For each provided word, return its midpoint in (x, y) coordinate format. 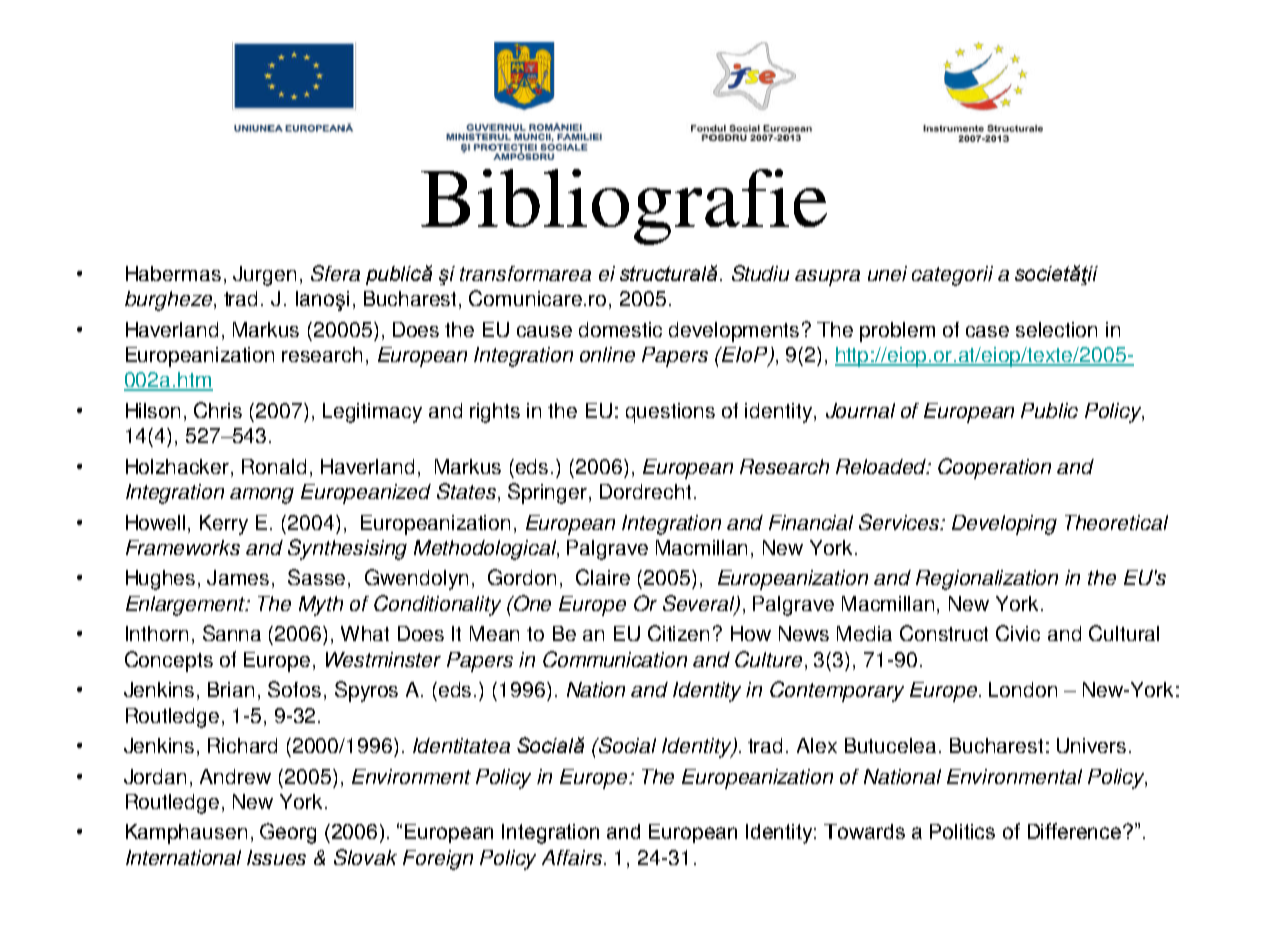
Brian (231, 689)
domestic (620, 329)
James (238, 577)
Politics (962, 831)
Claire (603, 577)
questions (670, 413)
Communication (615, 659)
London (1023, 689)
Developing (1004, 525)
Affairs (572, 857)
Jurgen (264, 276)
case (987, 331)
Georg (288, 833)
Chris (218, 410)
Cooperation (994, 468)
